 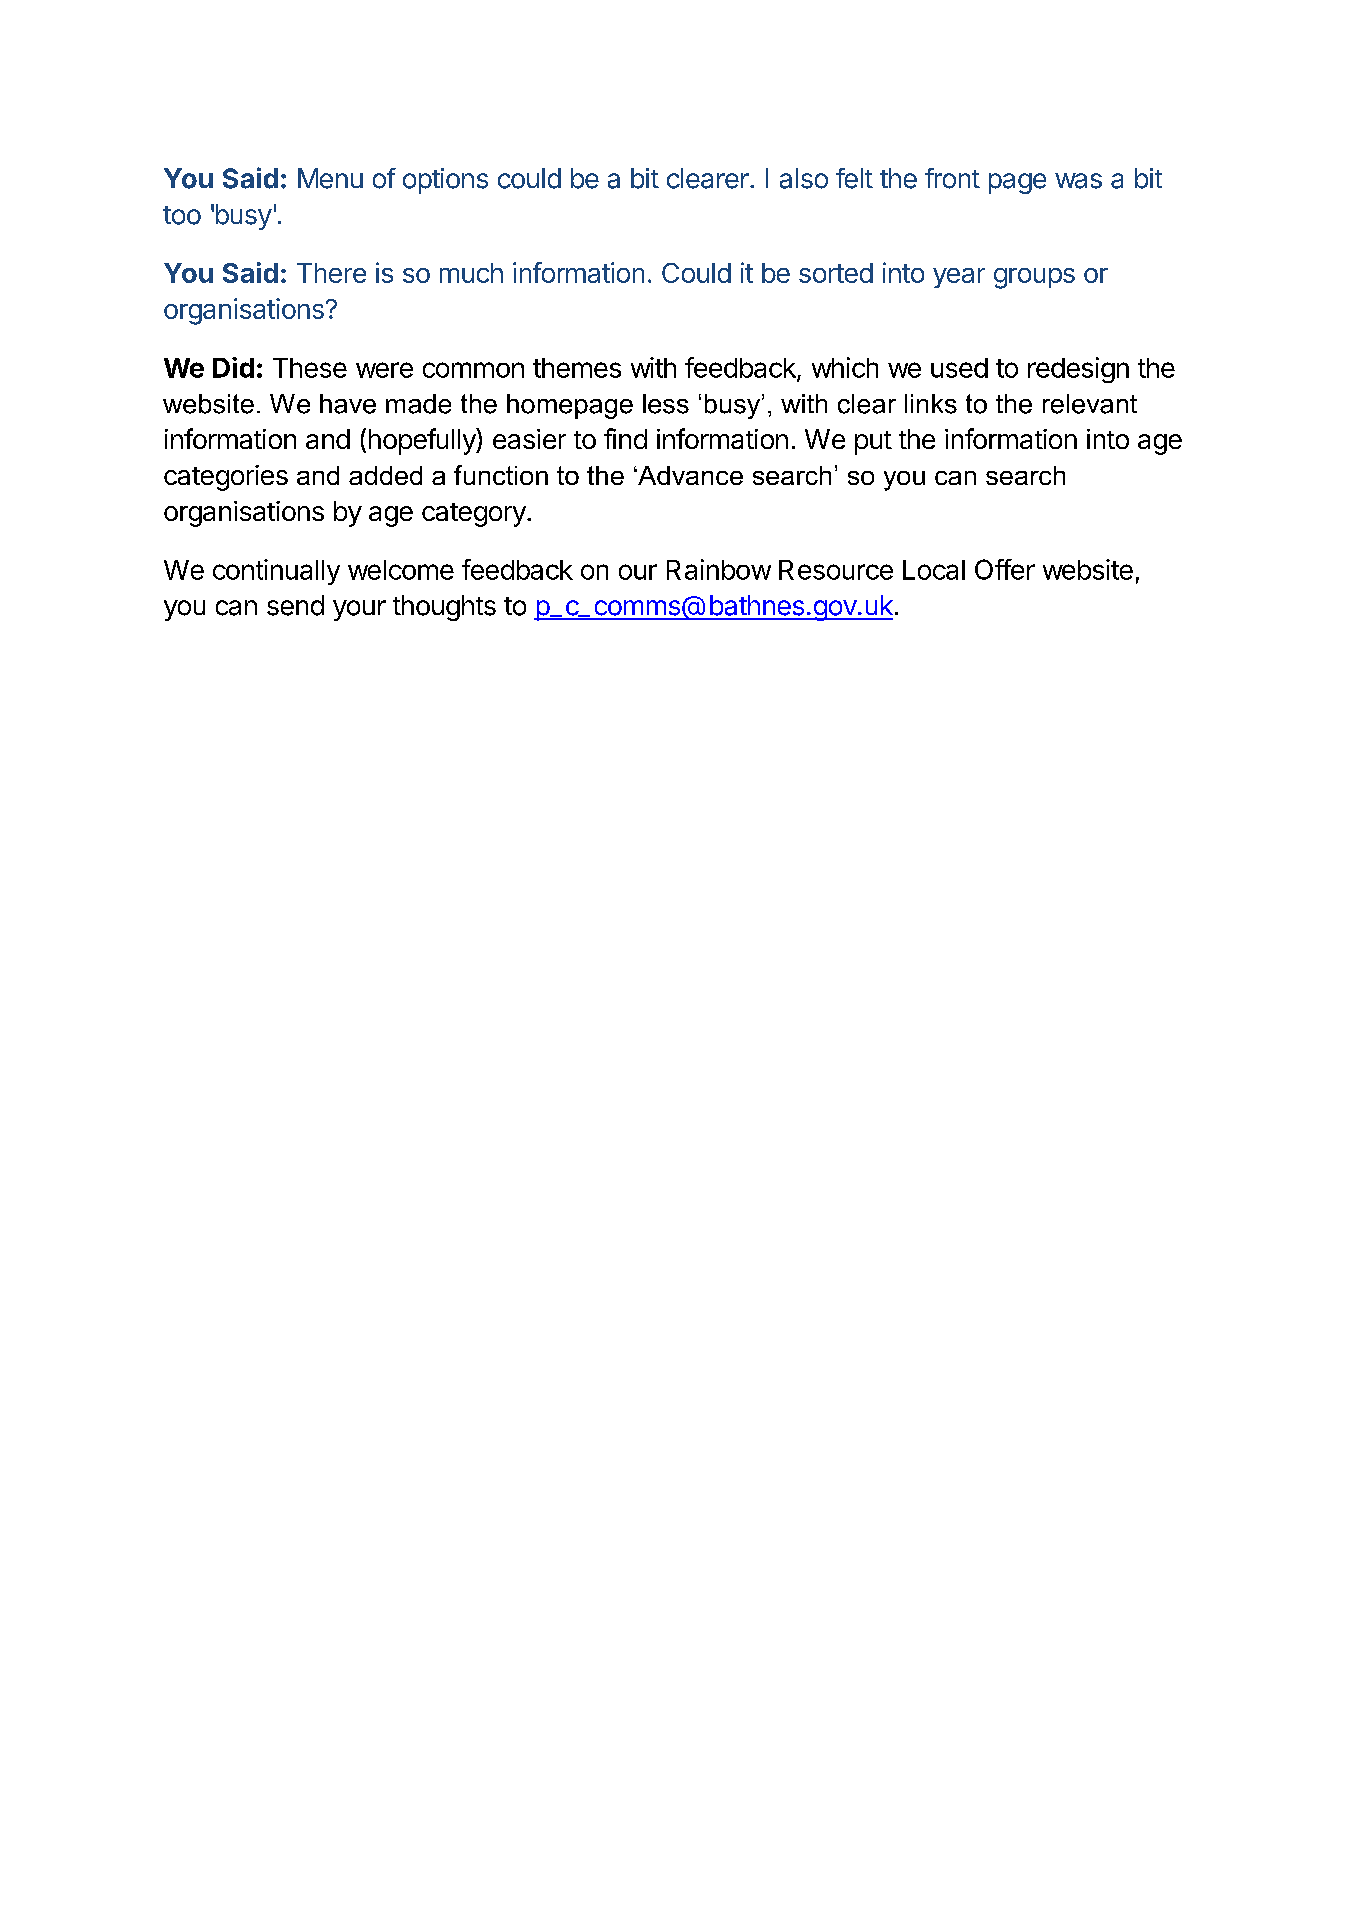 What do you see at coordinates (931, 404) in the document?
I see `links` at bounding box center [931, 404].
